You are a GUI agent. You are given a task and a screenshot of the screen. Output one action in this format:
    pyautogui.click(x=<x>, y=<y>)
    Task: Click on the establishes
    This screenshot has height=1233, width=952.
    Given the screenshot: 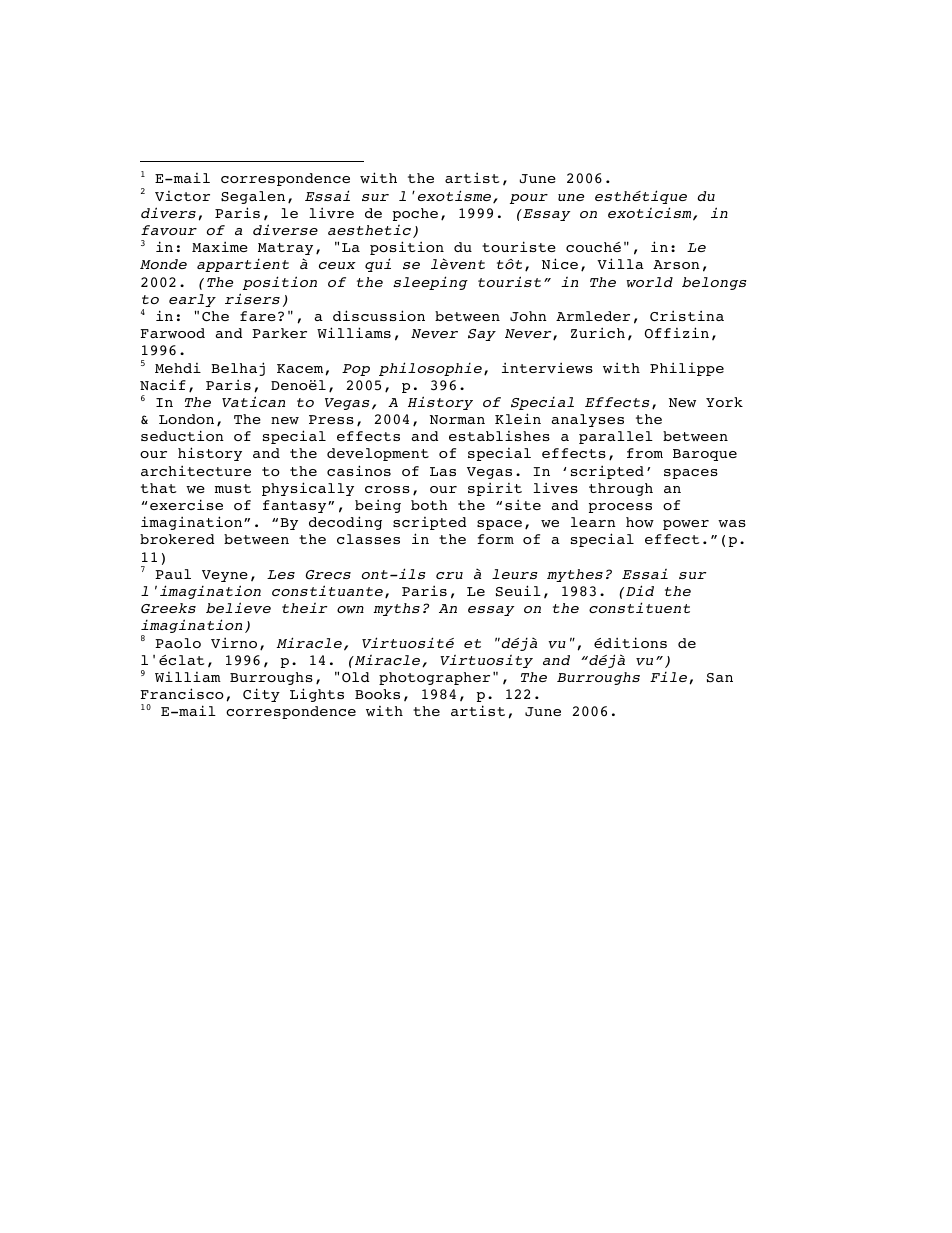 What is the action you would take?
    pyautogui.click(x=499, y=436)
